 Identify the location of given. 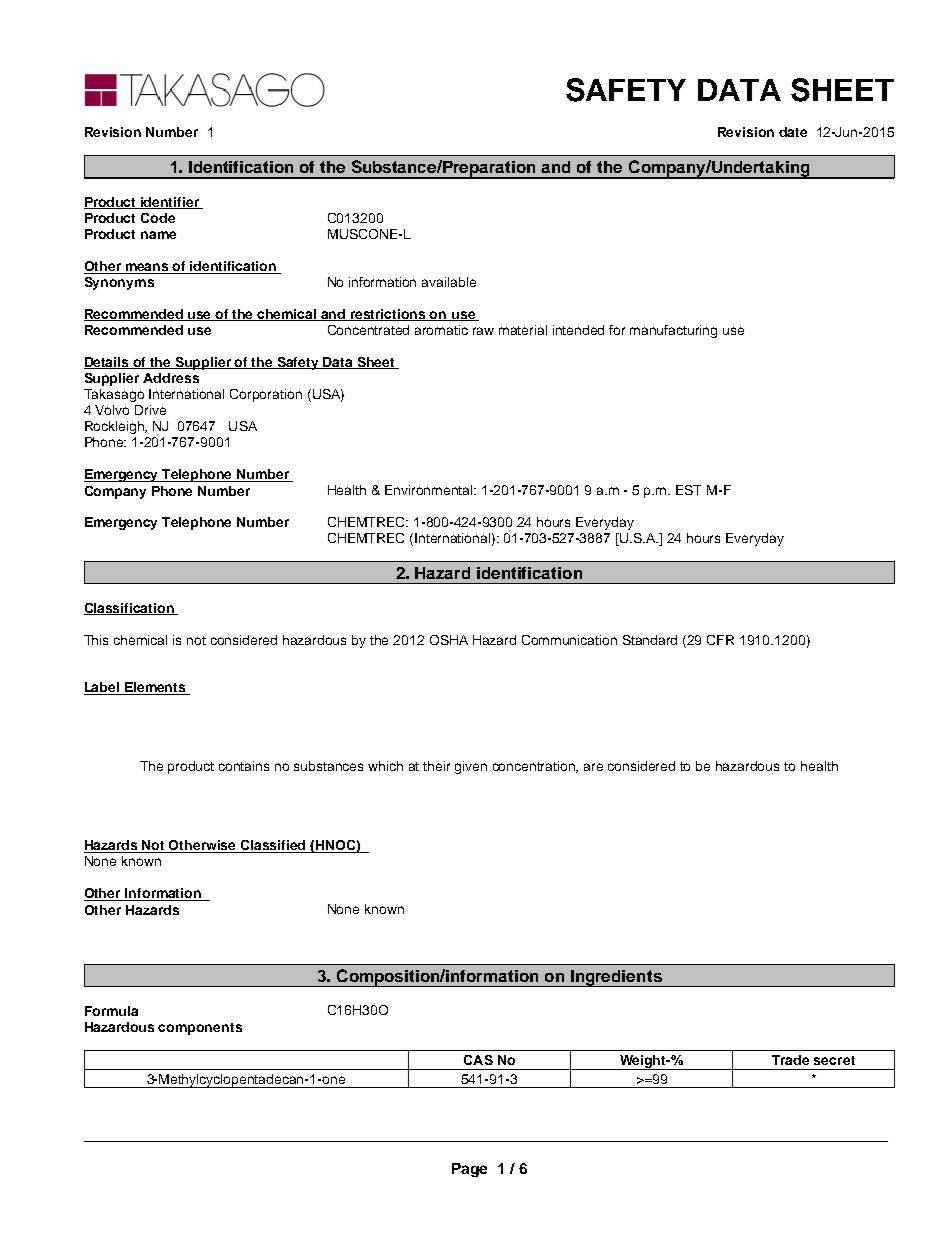
(471, 767).
